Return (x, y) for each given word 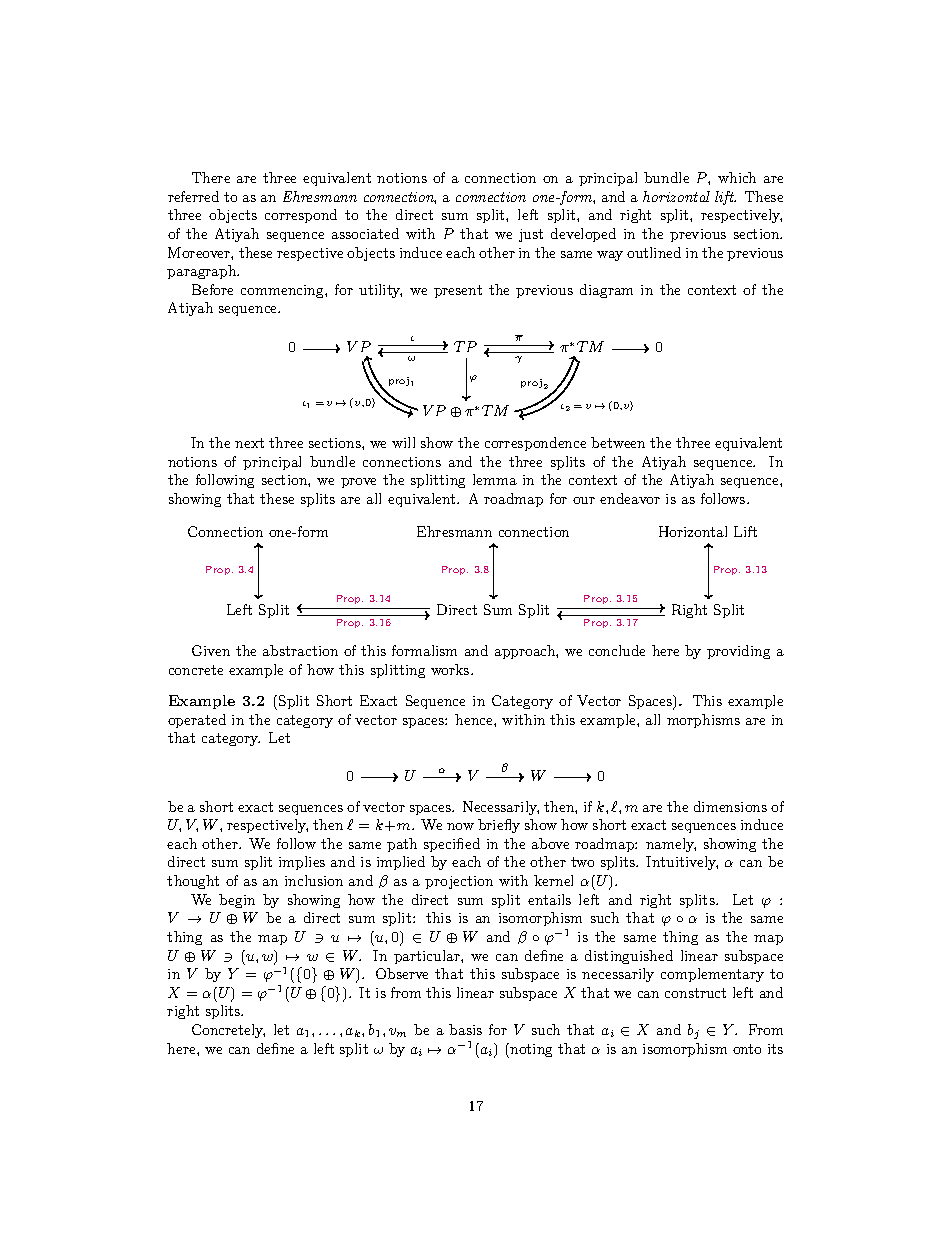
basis (465, 1029)
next (249, 443)
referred (193, 196)
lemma (495, 479)
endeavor (630, 498)
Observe (402, 973)
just (531, 235)
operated (197, 721)
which (737, 177)
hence (475, 719)
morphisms (703, 721)
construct (695, 993)
